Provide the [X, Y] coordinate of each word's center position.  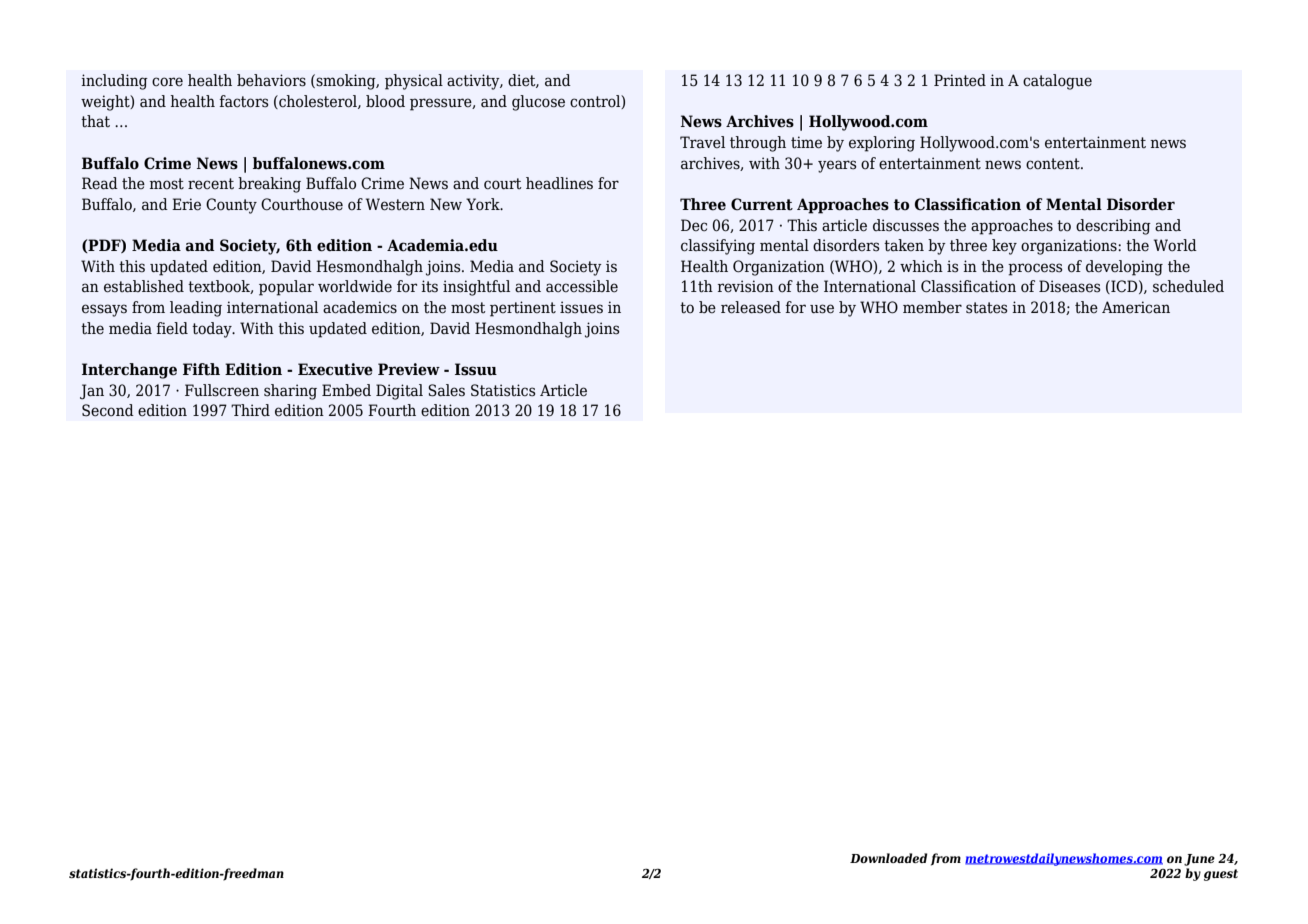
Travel [702, 142]
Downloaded [889, 858]
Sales [446, 390]
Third [250, 410]
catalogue [1057, 82]
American [1136, 307]
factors [244, 101]
